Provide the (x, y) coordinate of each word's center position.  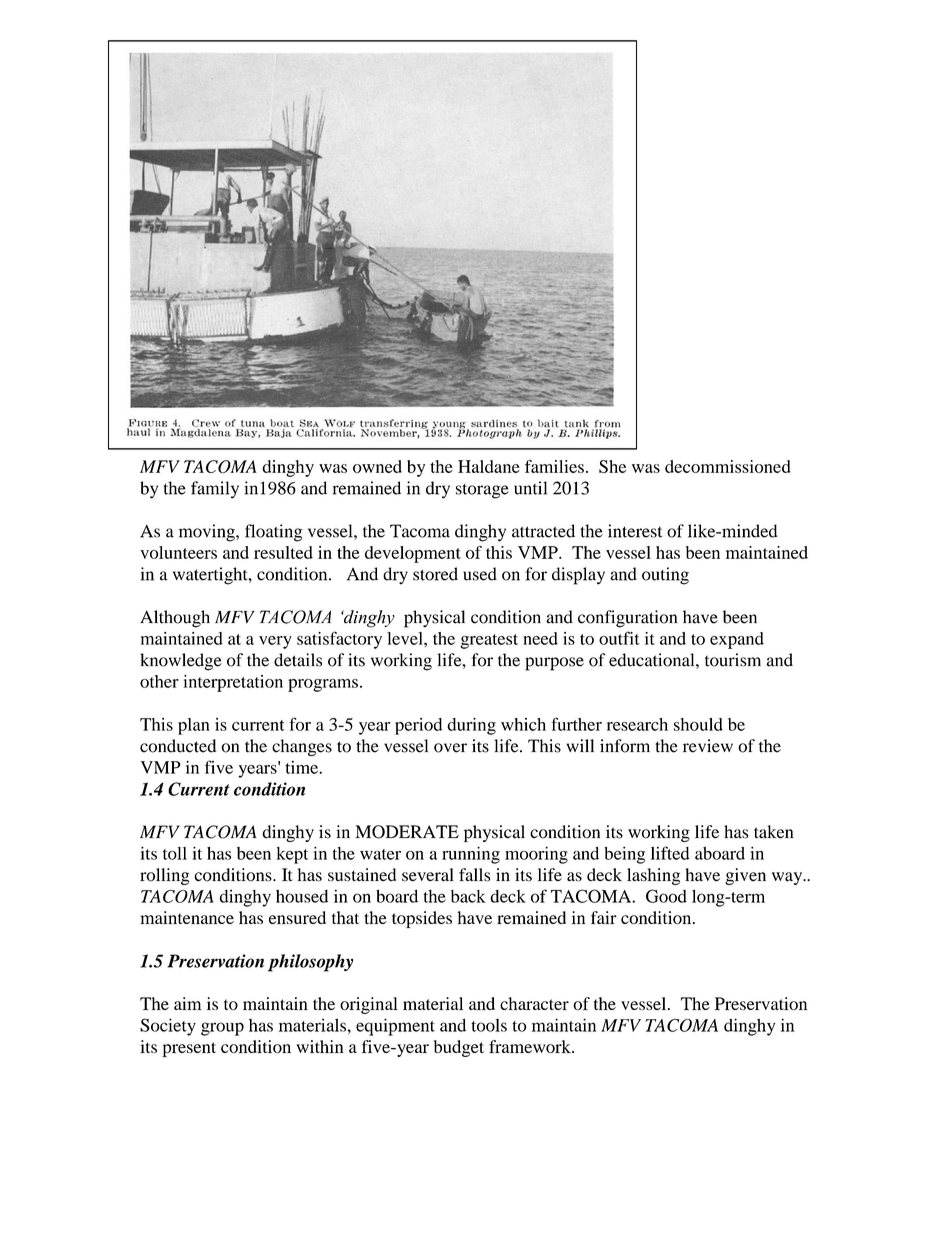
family (215, 490)
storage (482, 491)
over (450, 748)
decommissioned (728, 466)
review (708, 746)
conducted (178, 746)
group (222, 1029)
